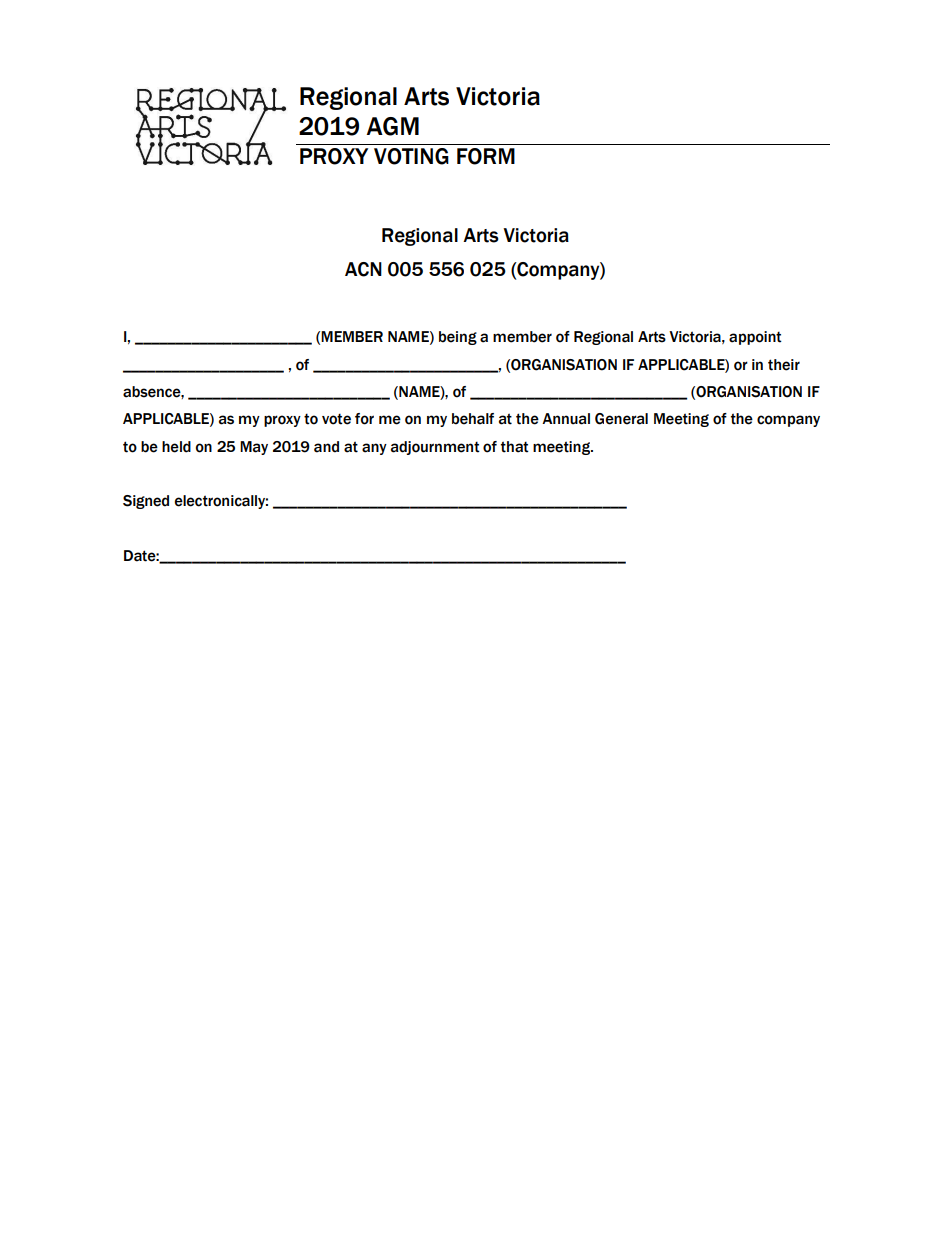 Image resolution: width=952 pixels, height=1233 pixels. I want to click on General, so click(621, 419).
